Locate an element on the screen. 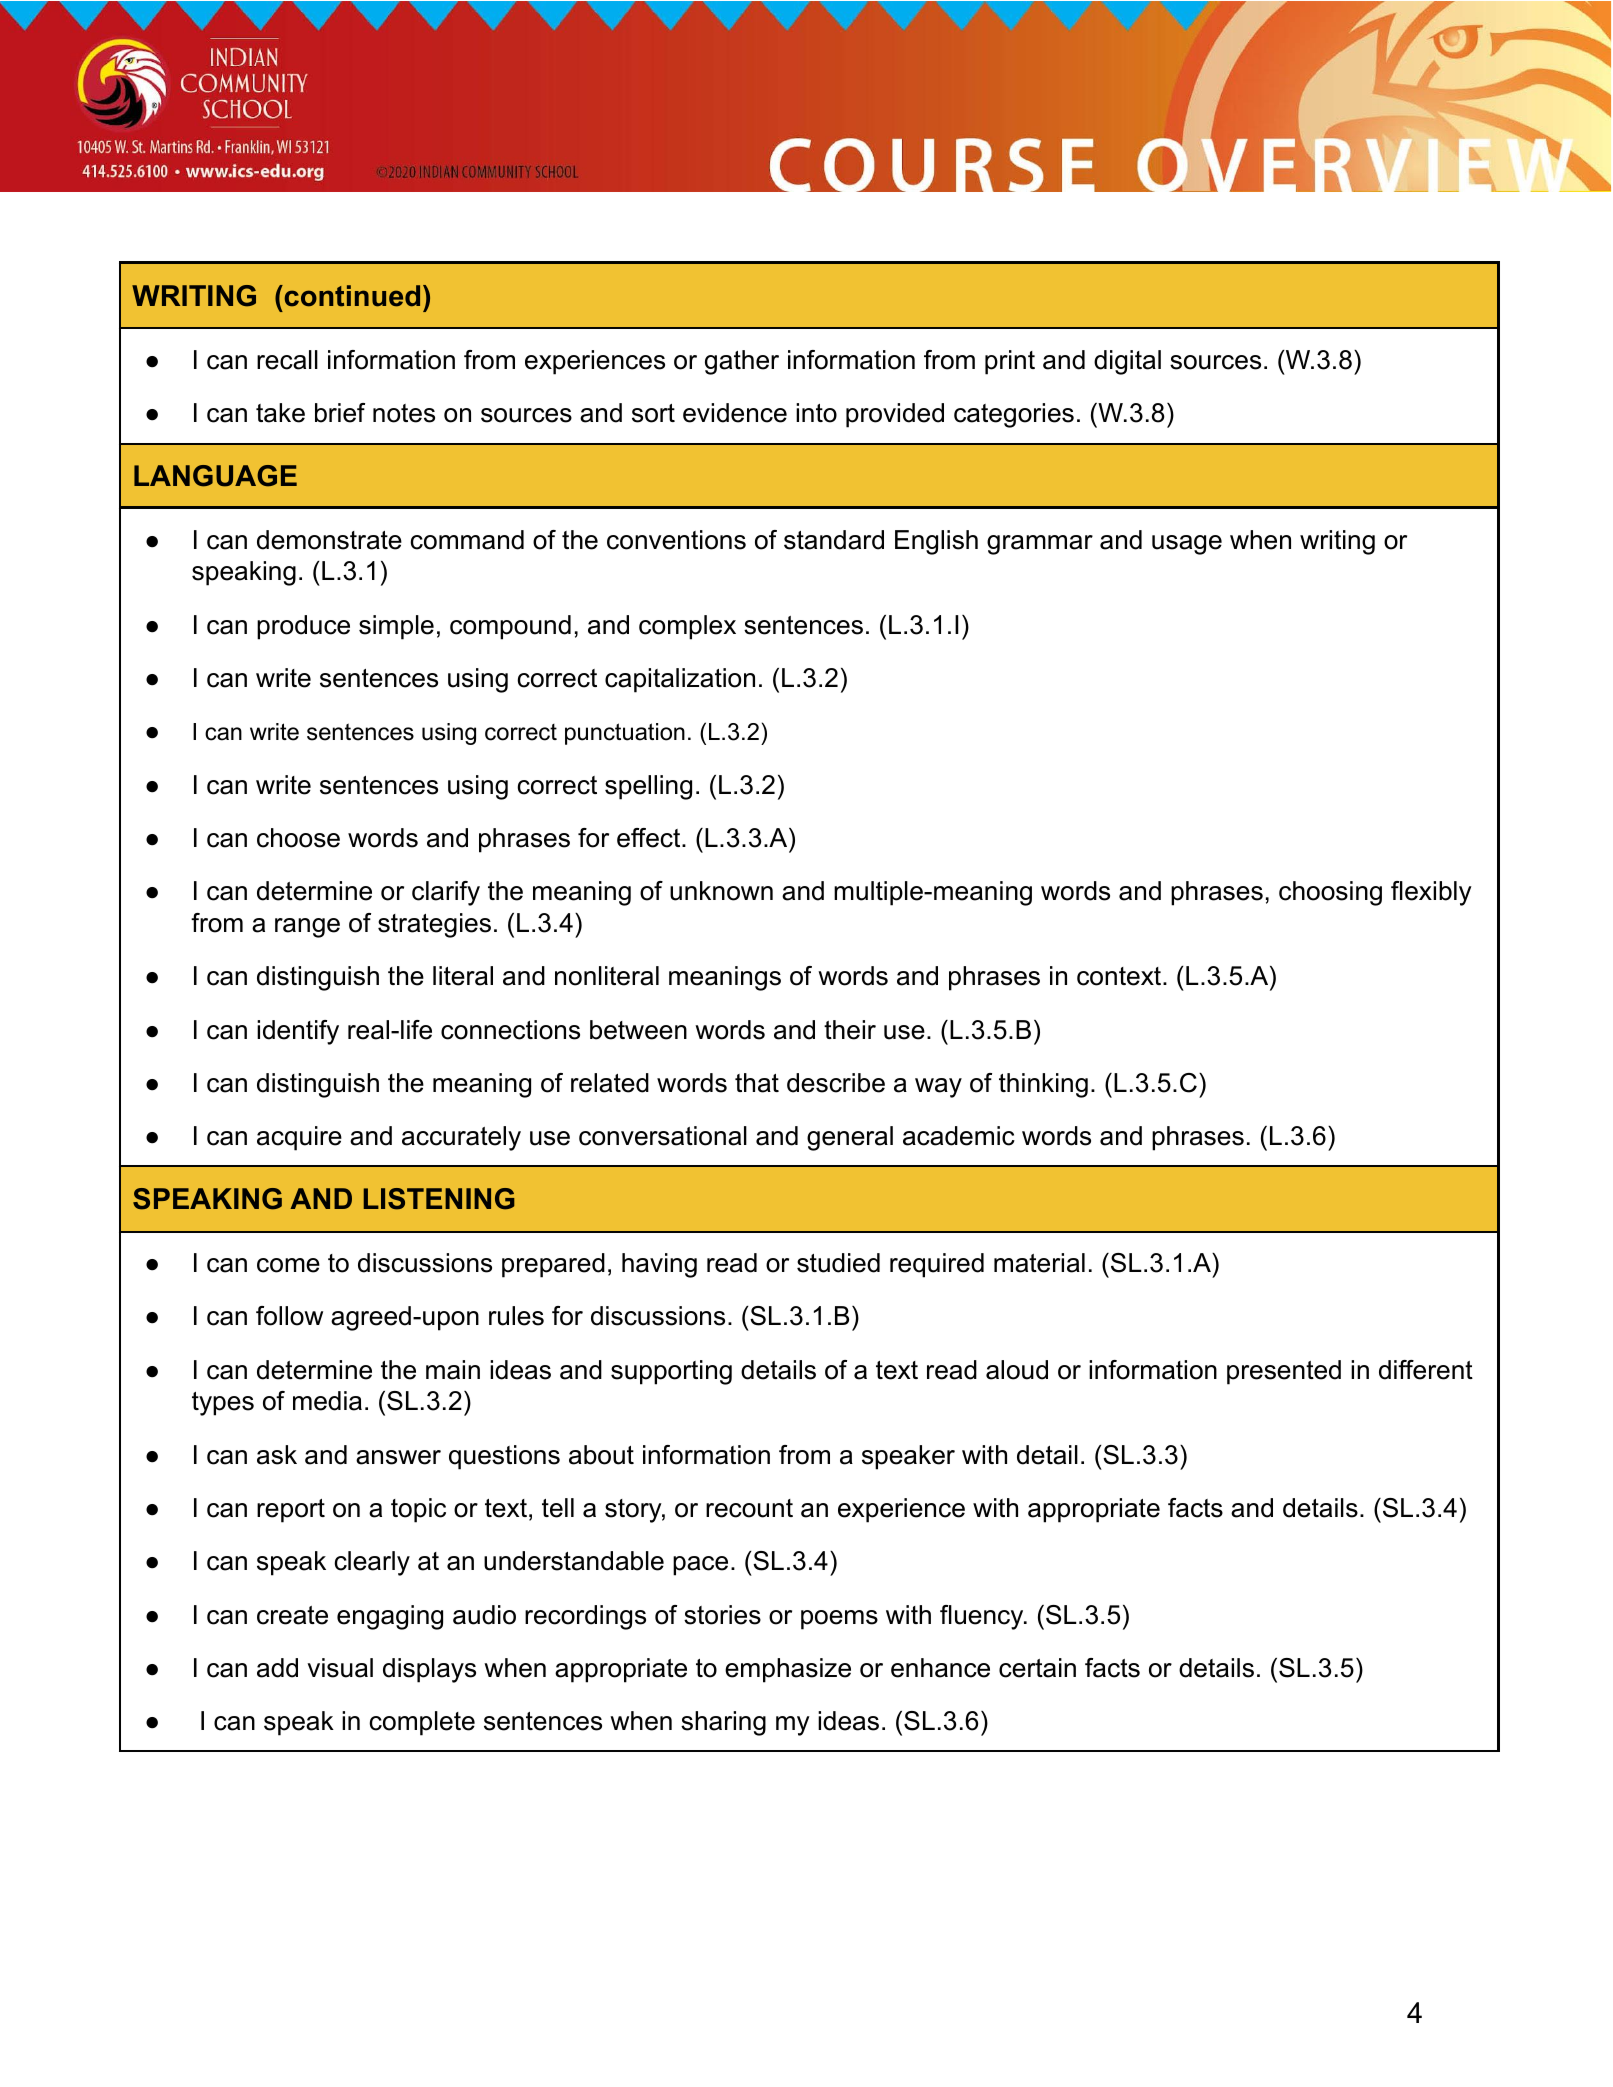  emphasize is located at coordinates (788, 1670).
